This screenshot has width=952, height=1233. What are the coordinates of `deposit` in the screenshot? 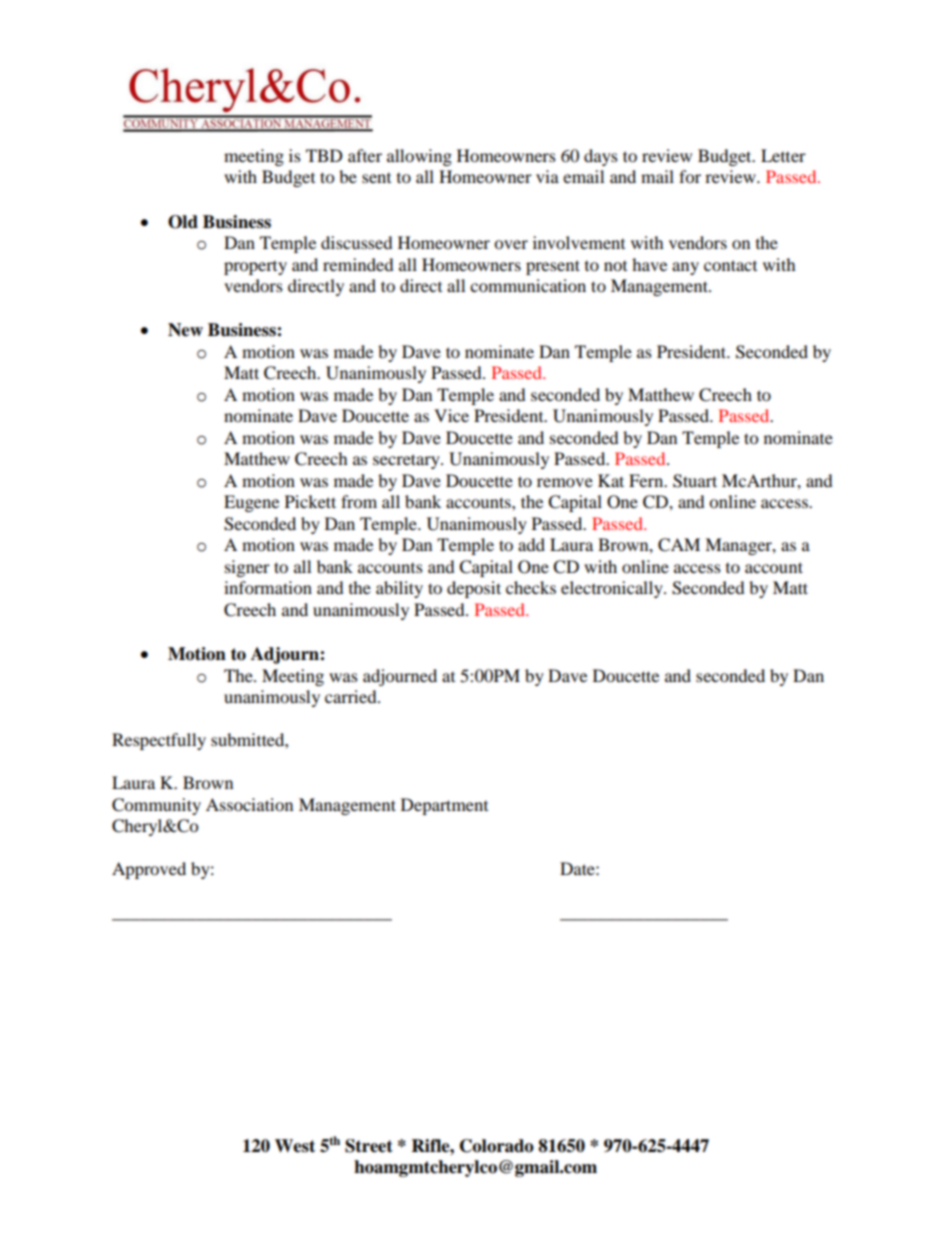 It's located at (474, 589).
